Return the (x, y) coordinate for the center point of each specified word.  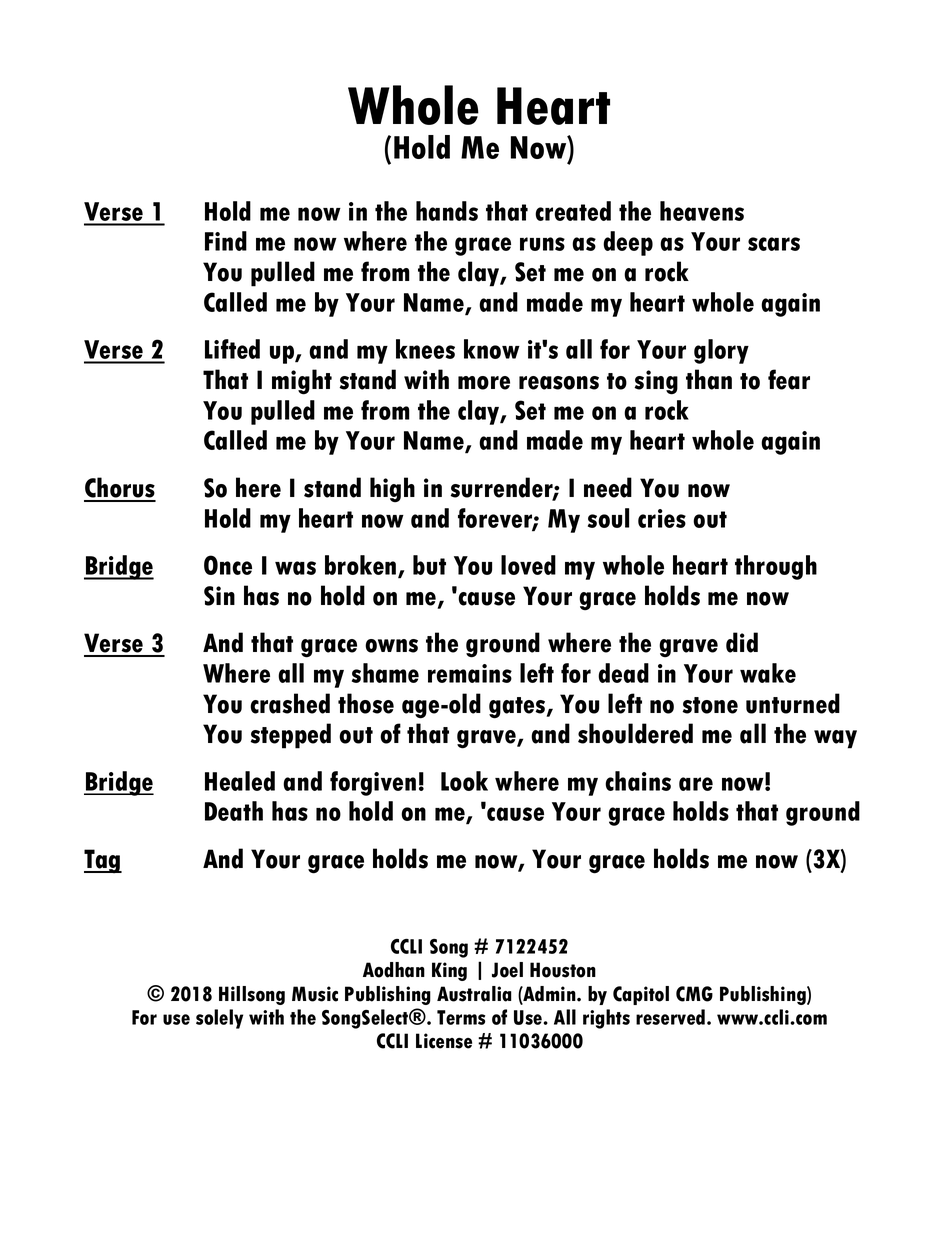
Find (226, 241)
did (742, 642)
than (709, 379)
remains (470, 673)
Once (228, 565)
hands (447, 211)
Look (464, 781)
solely (219, 1019)
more (484, 383)
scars (774, 244)
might (302, 382)
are (696, 784)
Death (234, 811)
